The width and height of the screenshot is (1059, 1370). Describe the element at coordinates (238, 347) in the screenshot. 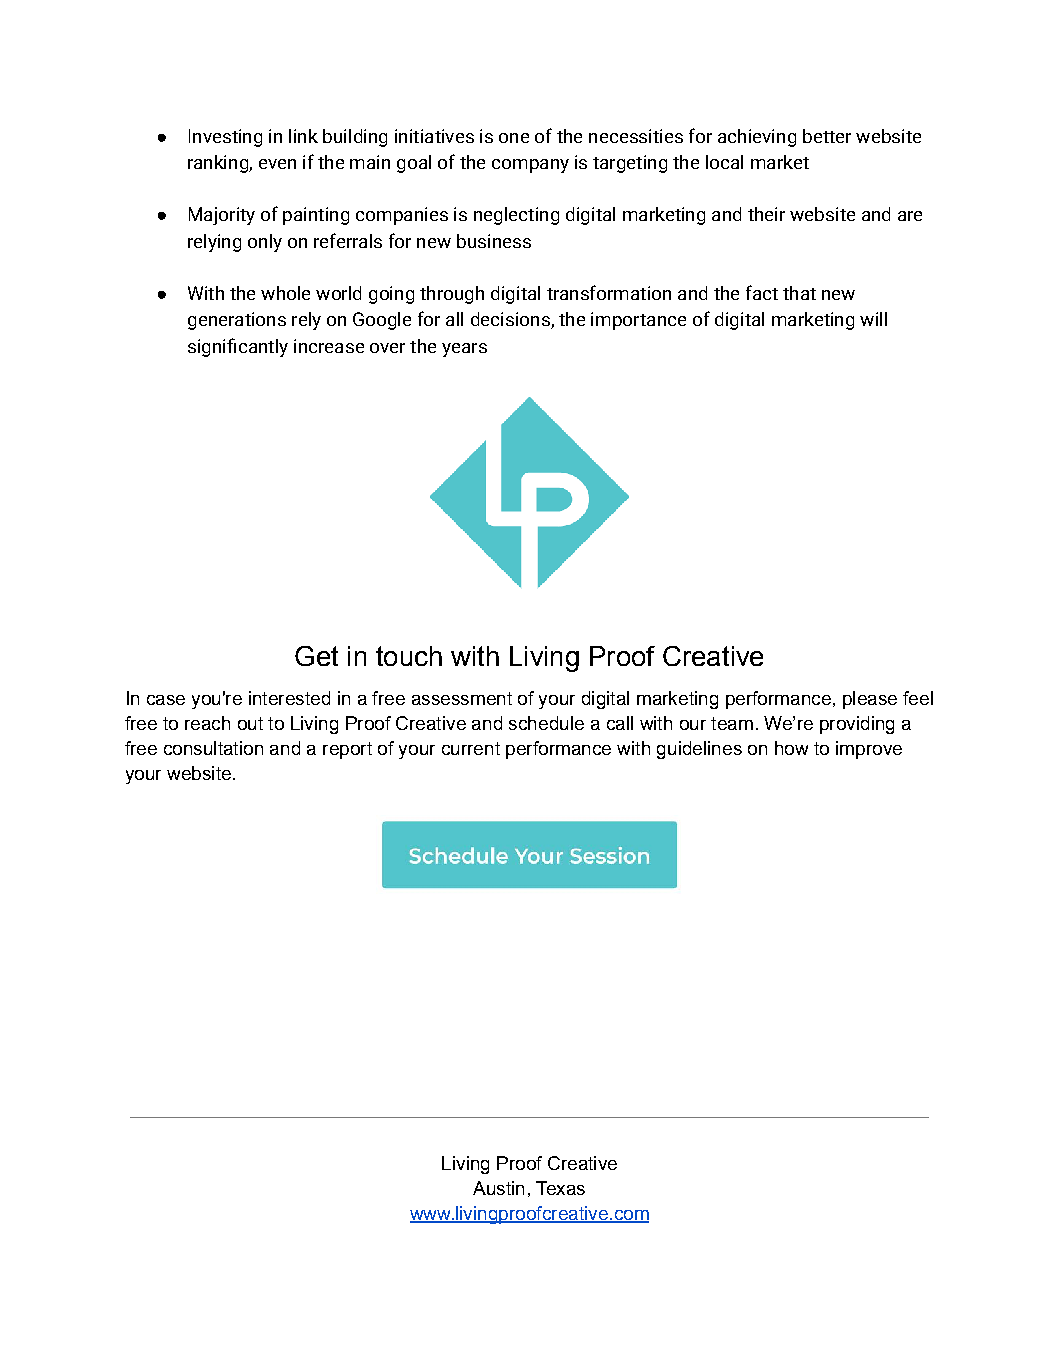

I see `significantly` at that location.
